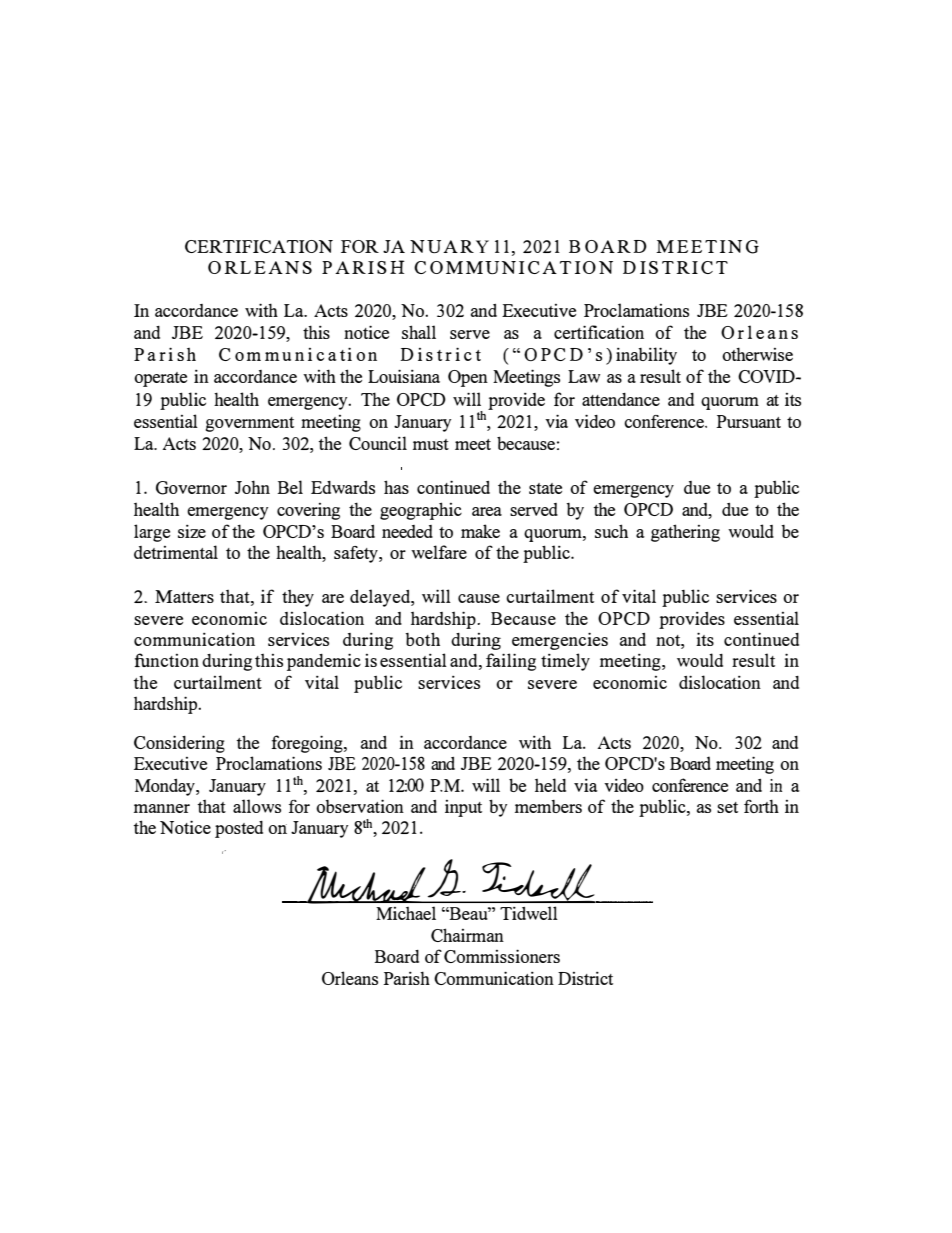  What do you see at coordinates (160, 379) in the screenshot?
I see `operate` at bounding box center [160, 379].
